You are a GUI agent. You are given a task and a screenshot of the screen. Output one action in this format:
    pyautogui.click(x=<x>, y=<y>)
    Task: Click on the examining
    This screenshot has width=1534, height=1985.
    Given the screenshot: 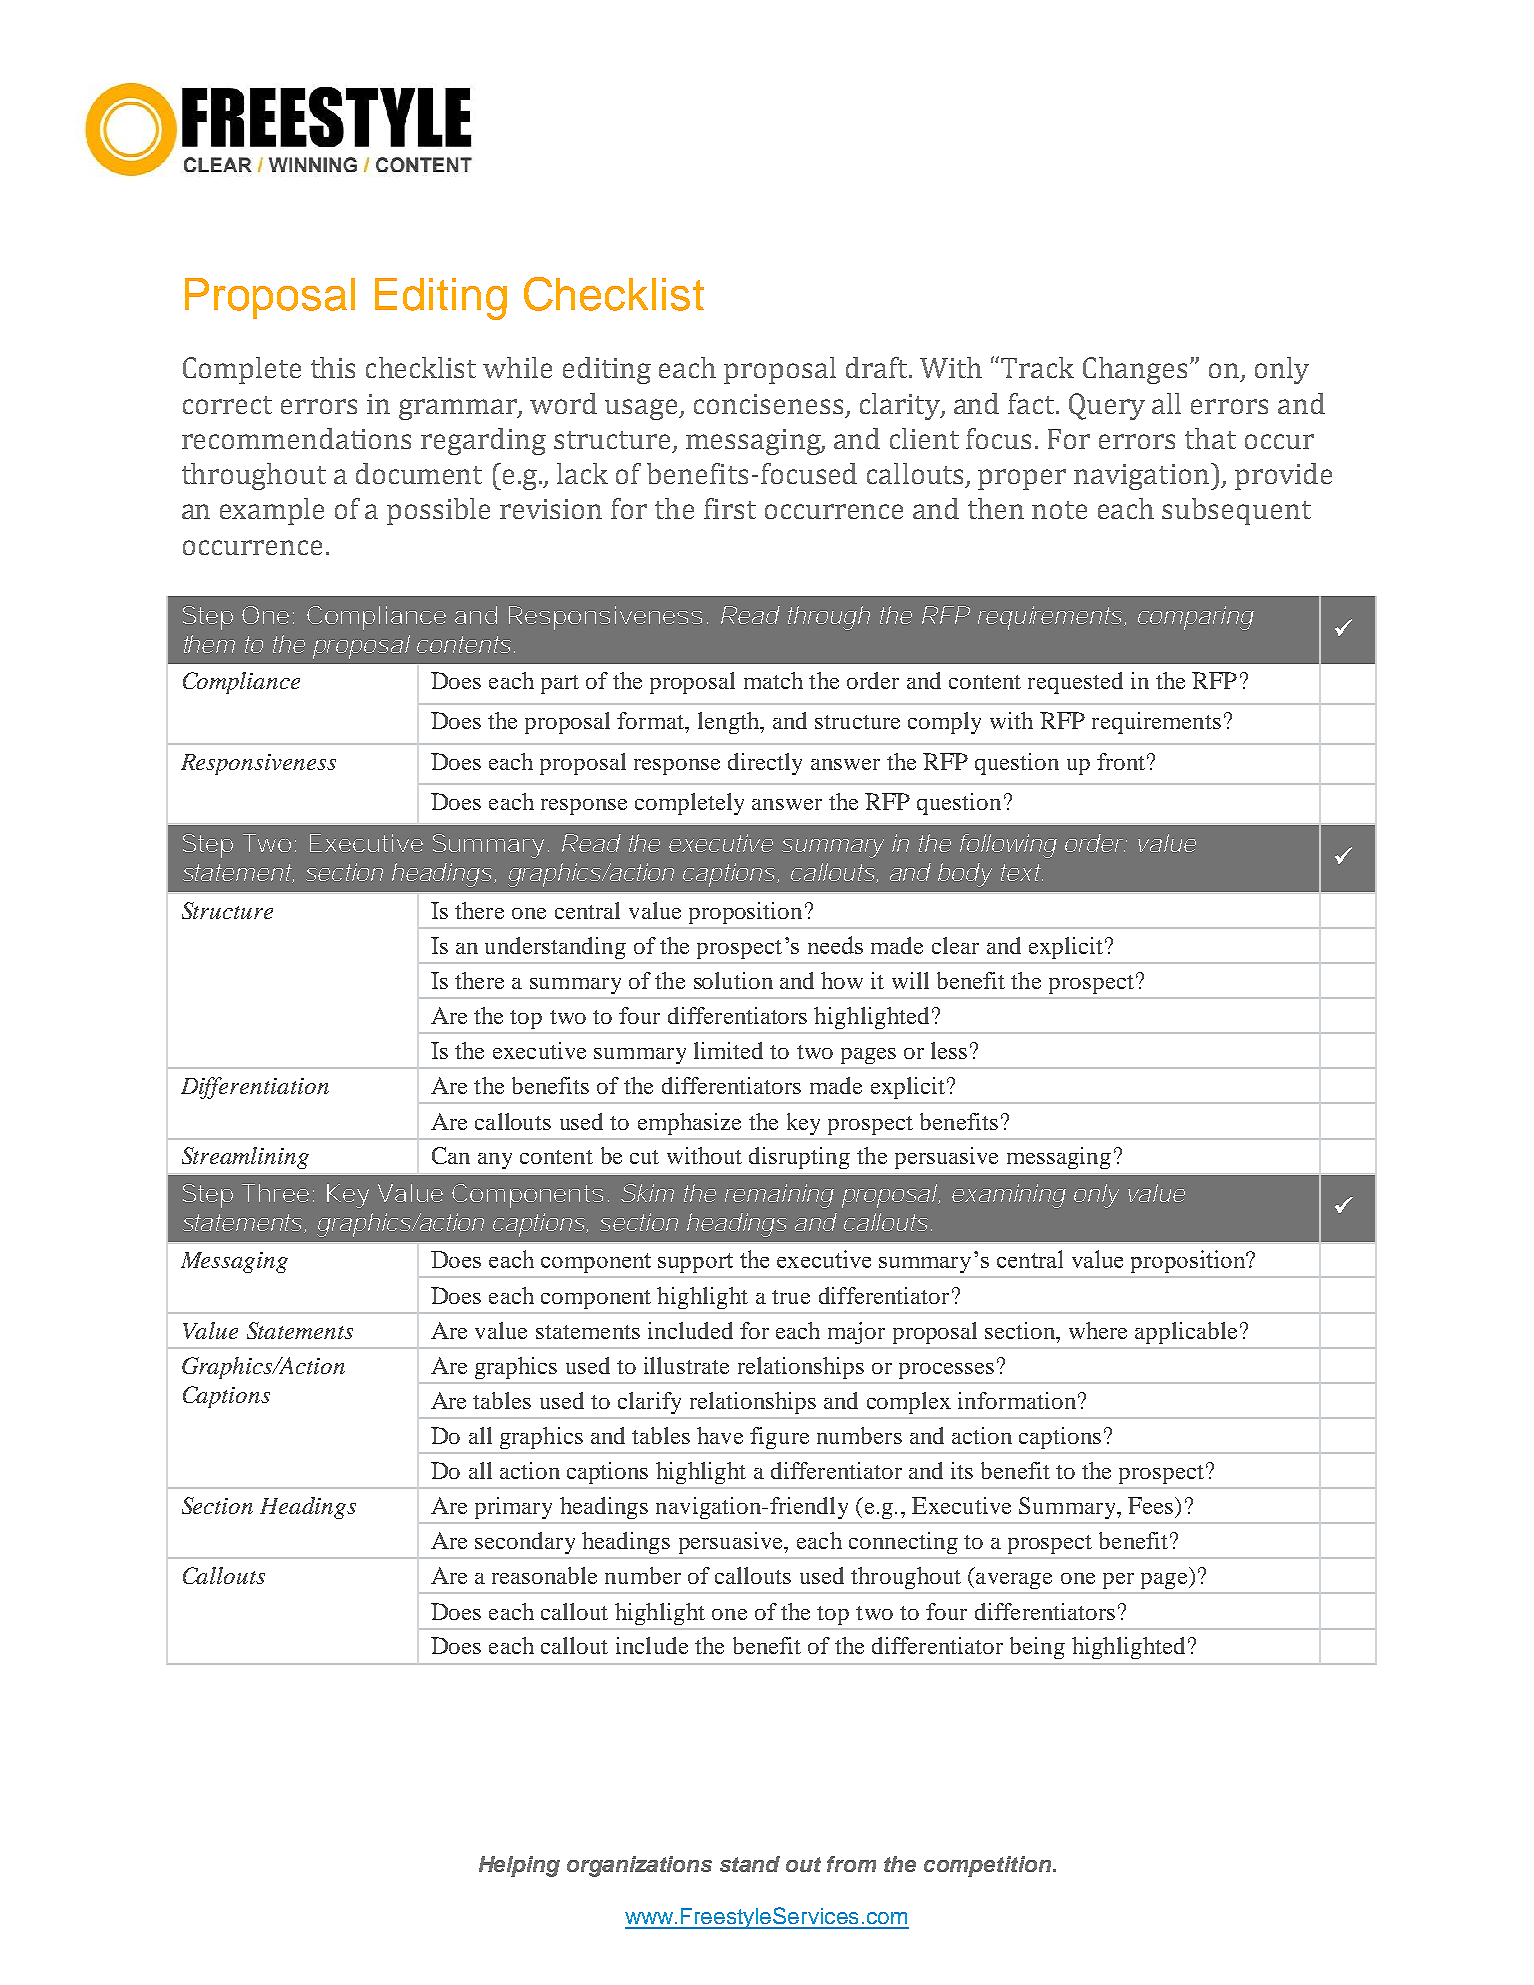 What is the action you would take?
    pyautogui.click(x=1009, y=1196)
